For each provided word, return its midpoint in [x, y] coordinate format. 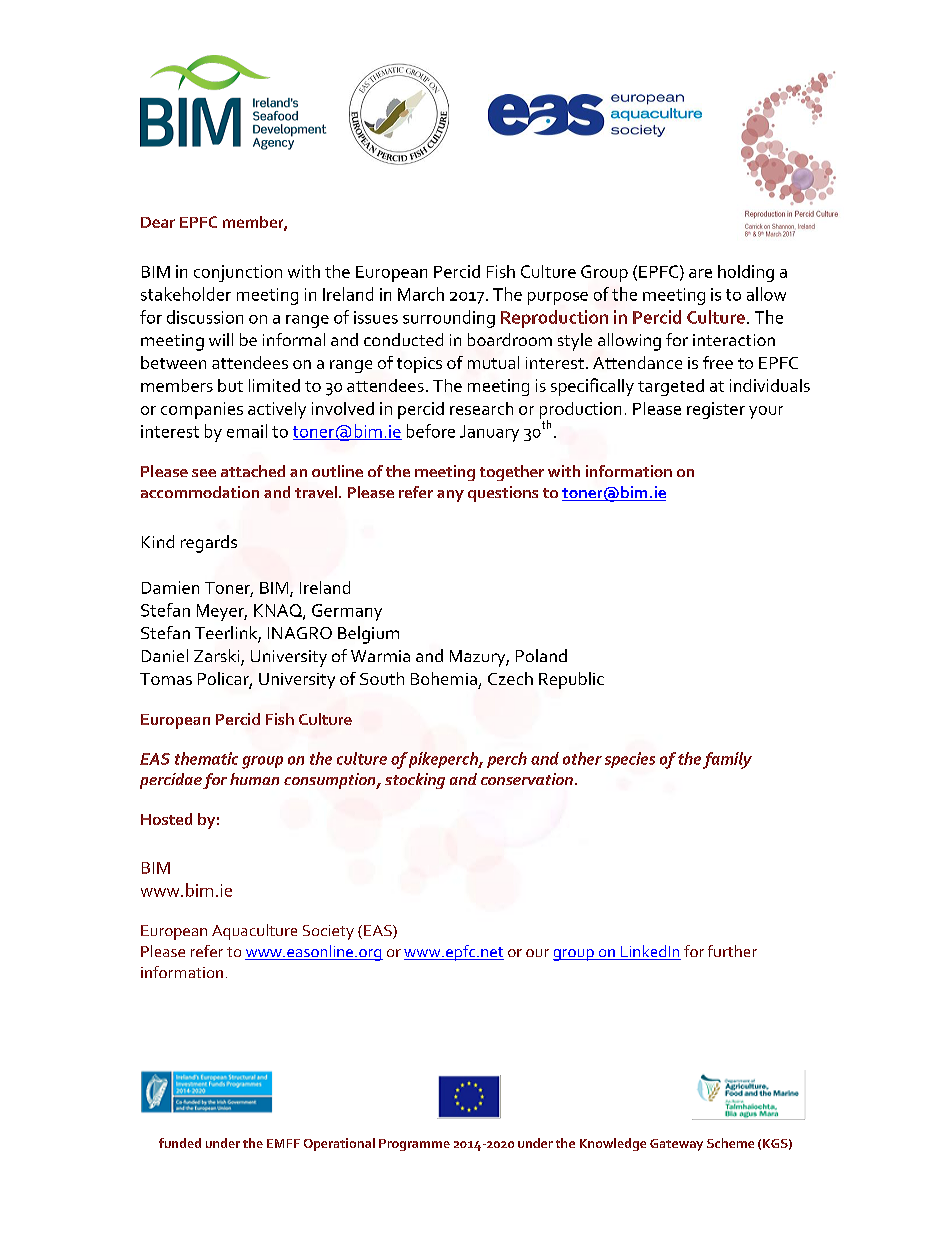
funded [180, 1143]
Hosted [166, 819]
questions [503, 494]
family [727, 760]
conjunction [238, 273]
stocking [415, 781]
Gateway [676, 1145]
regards [209, 544]
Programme [414, 1145]
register [716, 410]
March [421, 294]
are [700, 273]
